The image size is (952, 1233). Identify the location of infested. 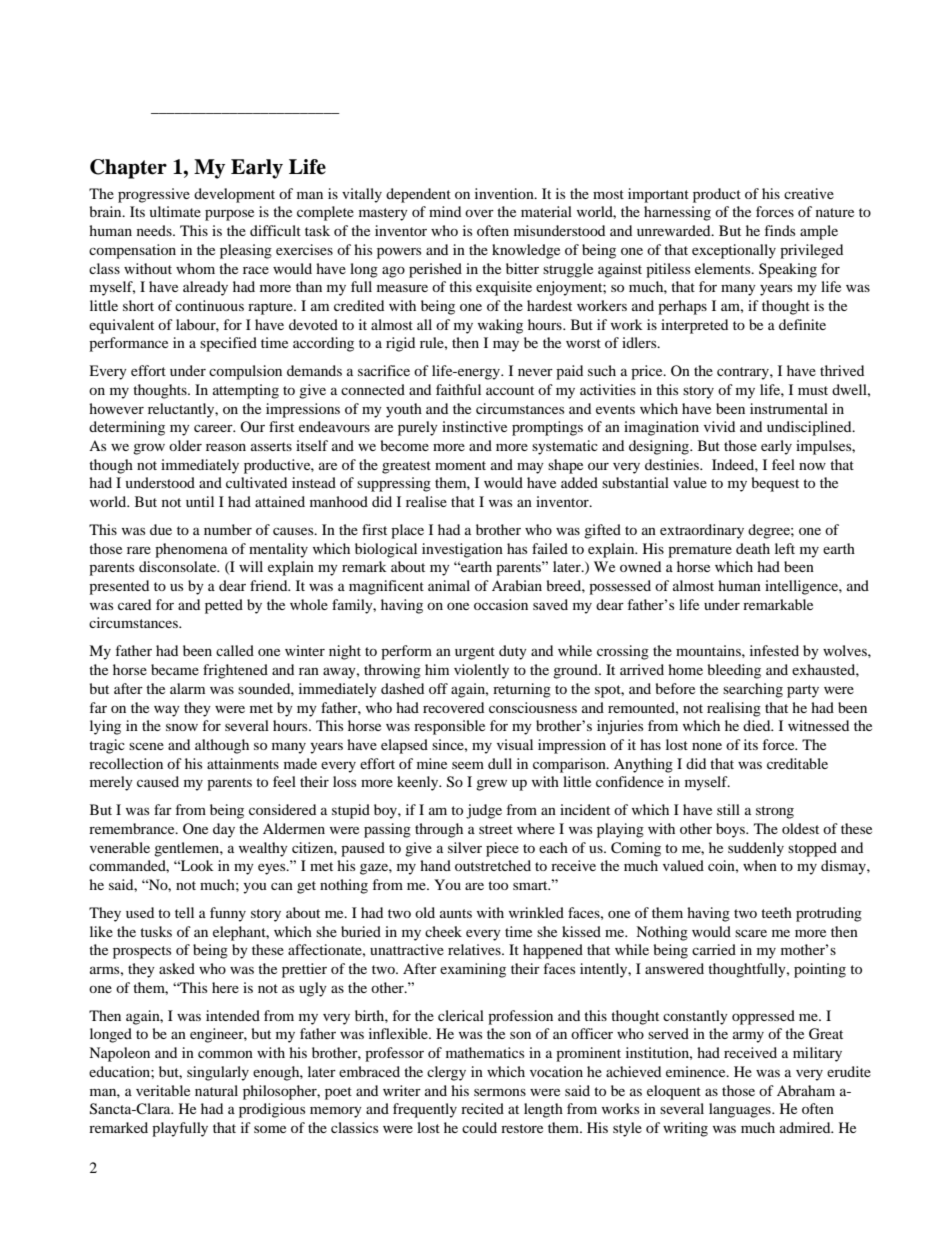
(774, 650).
